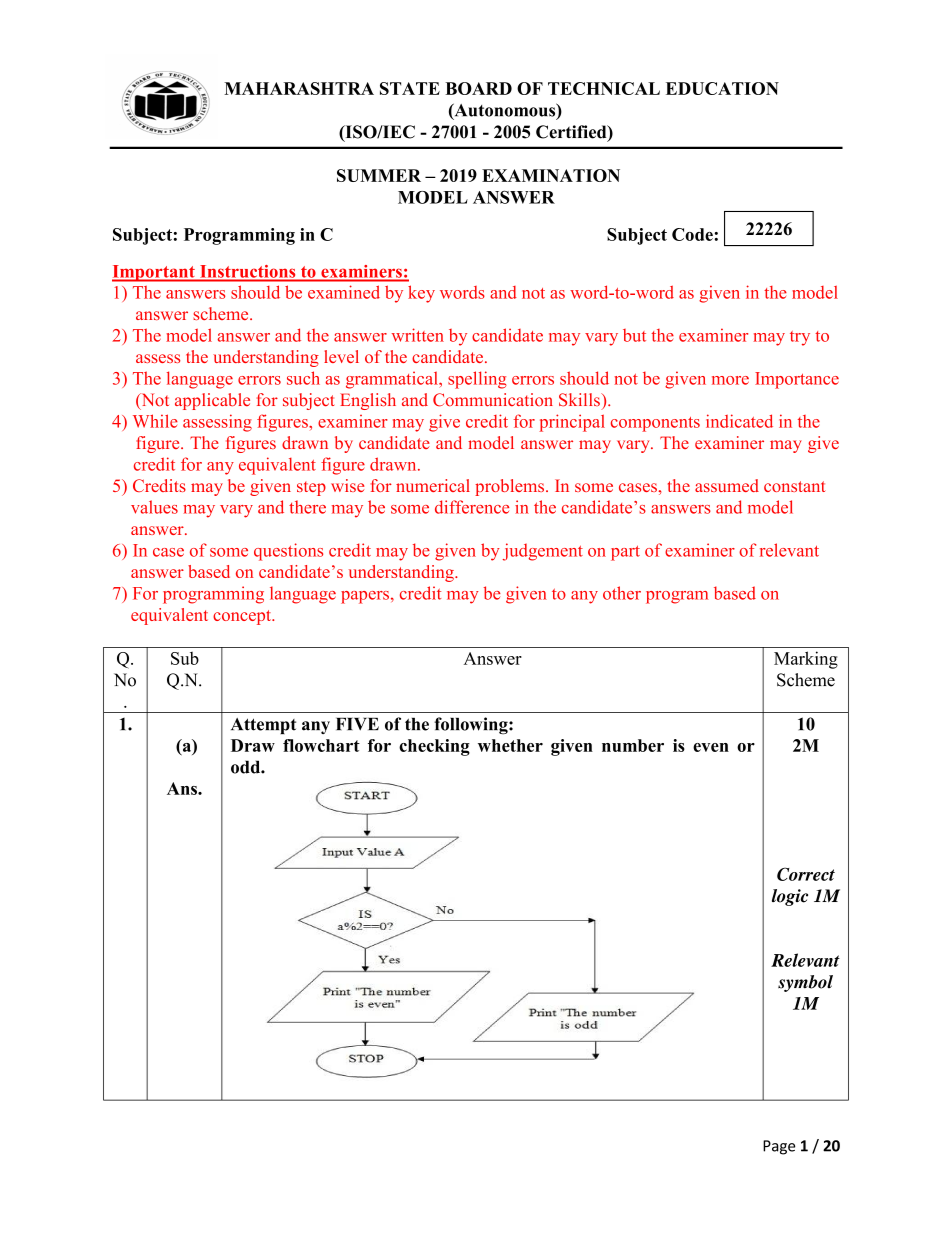 The width and height of the screenshot is (952, 1233). What do you see at coordinates (722, 88) in the screenshot?
I see `EDUCATION` at bounding box center [722, 88].
